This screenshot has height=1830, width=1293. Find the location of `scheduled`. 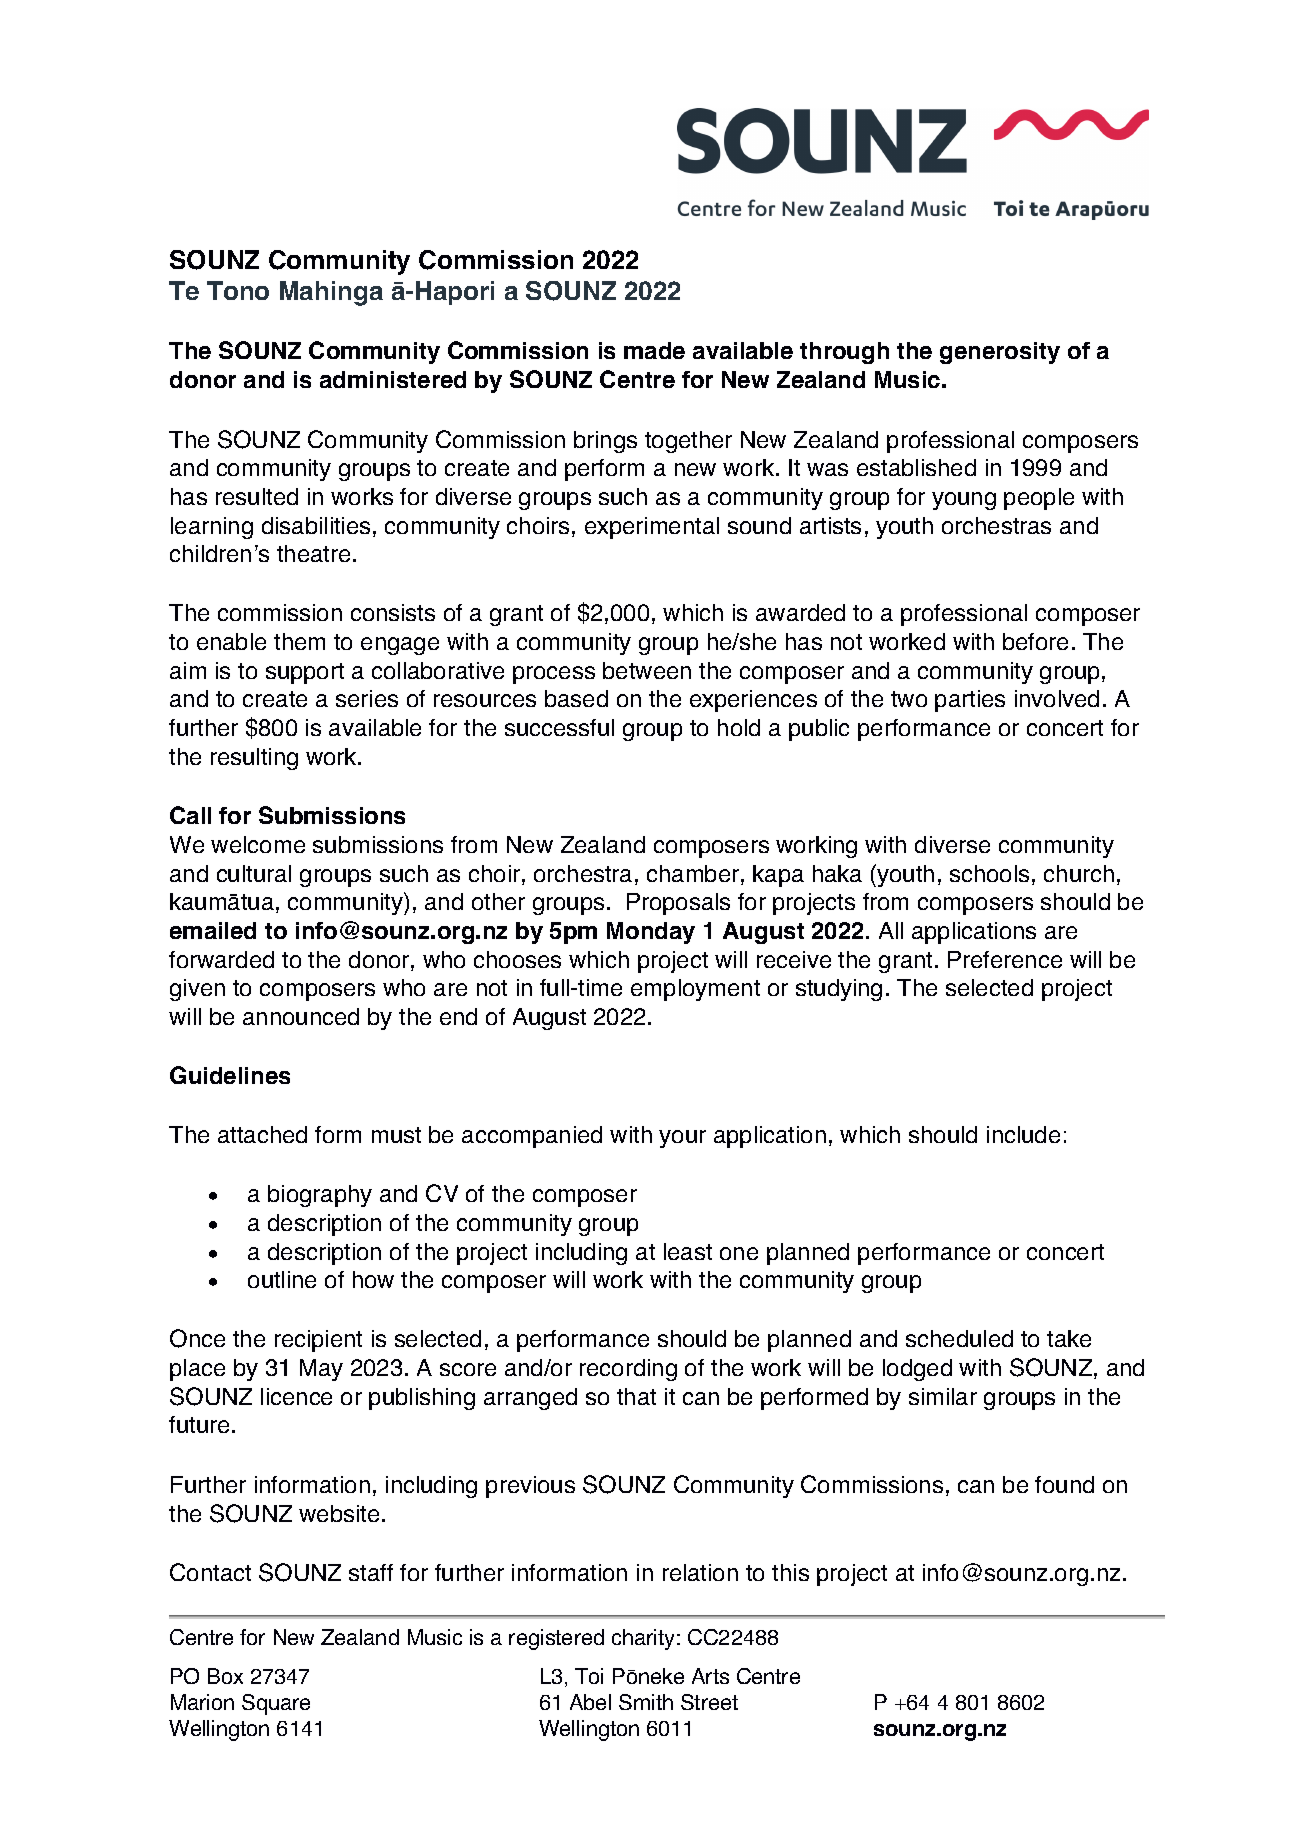

scheduled is located at coordinates (959, 1338).
